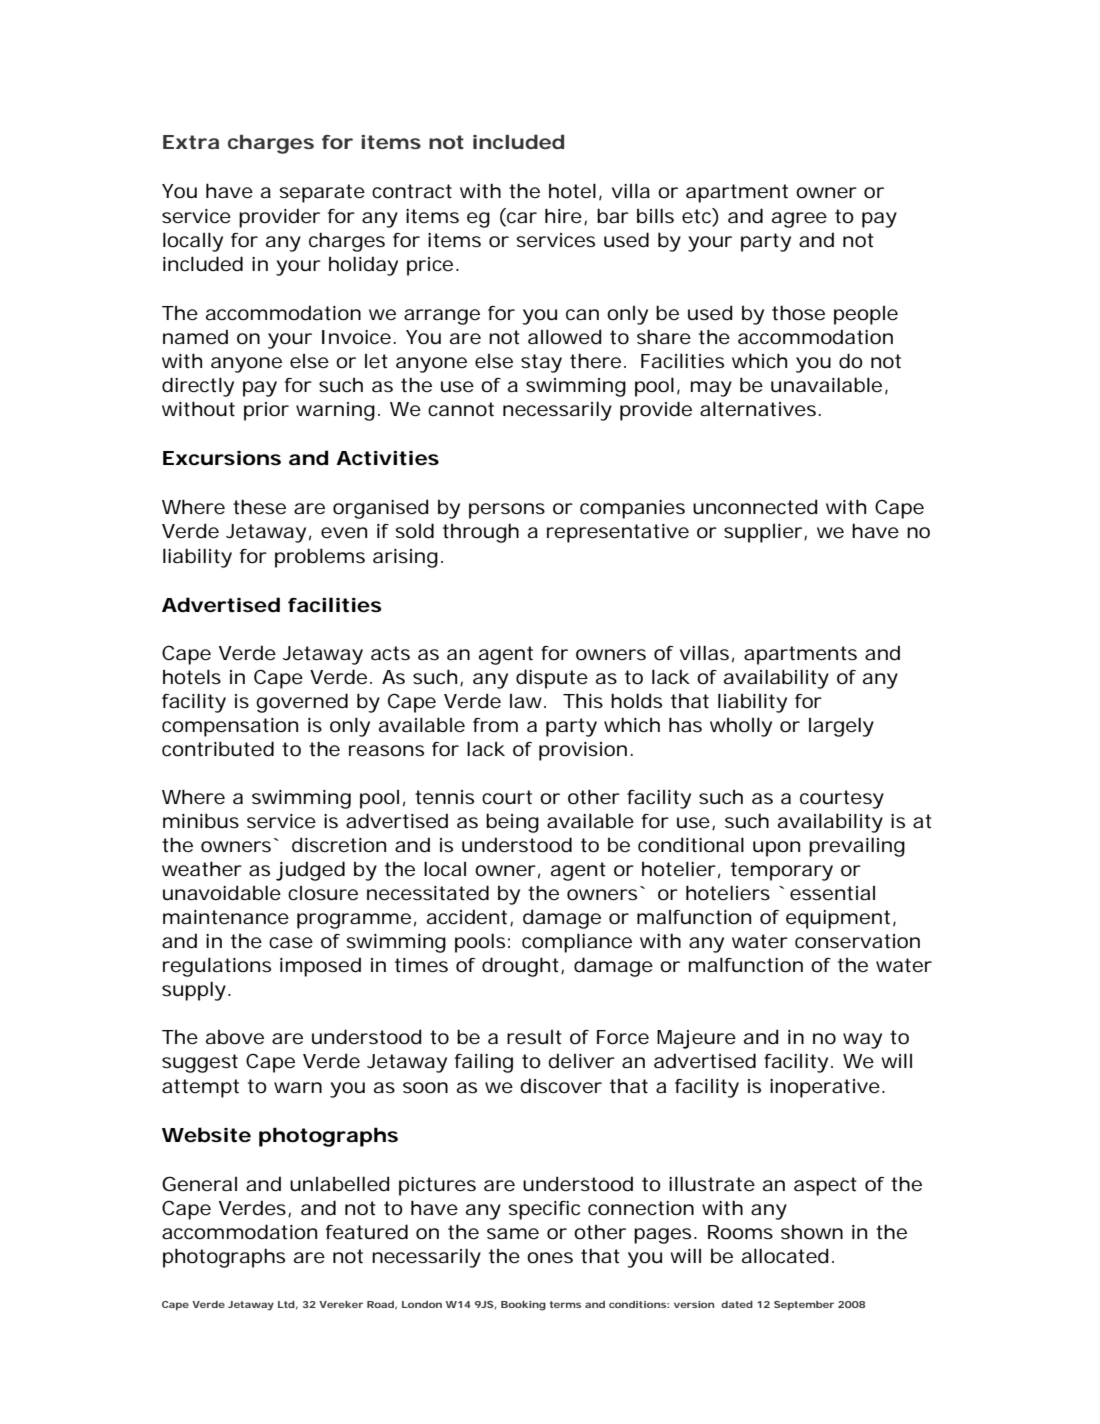  Describe the element at coordinates (507, 511) in the screenshot. I see `persons` at that location.
